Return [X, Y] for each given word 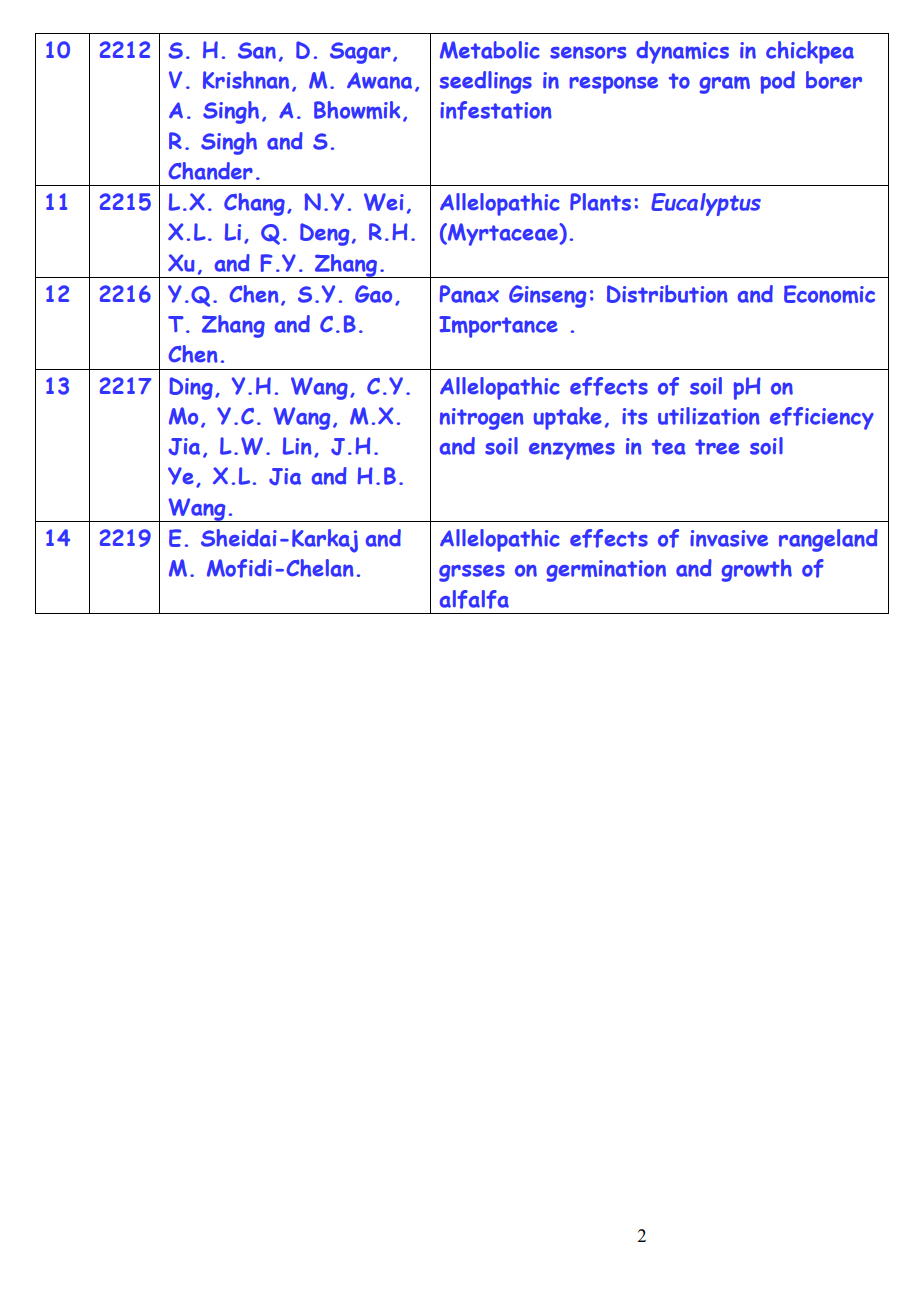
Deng [325, 234]
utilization [709, 416]
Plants [600, 202]
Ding [191, 388]
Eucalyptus [706, 204]
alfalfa [474, 599]
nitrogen [482, 419]
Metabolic [490, 50]
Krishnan [246, 80]
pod [778, 82]
